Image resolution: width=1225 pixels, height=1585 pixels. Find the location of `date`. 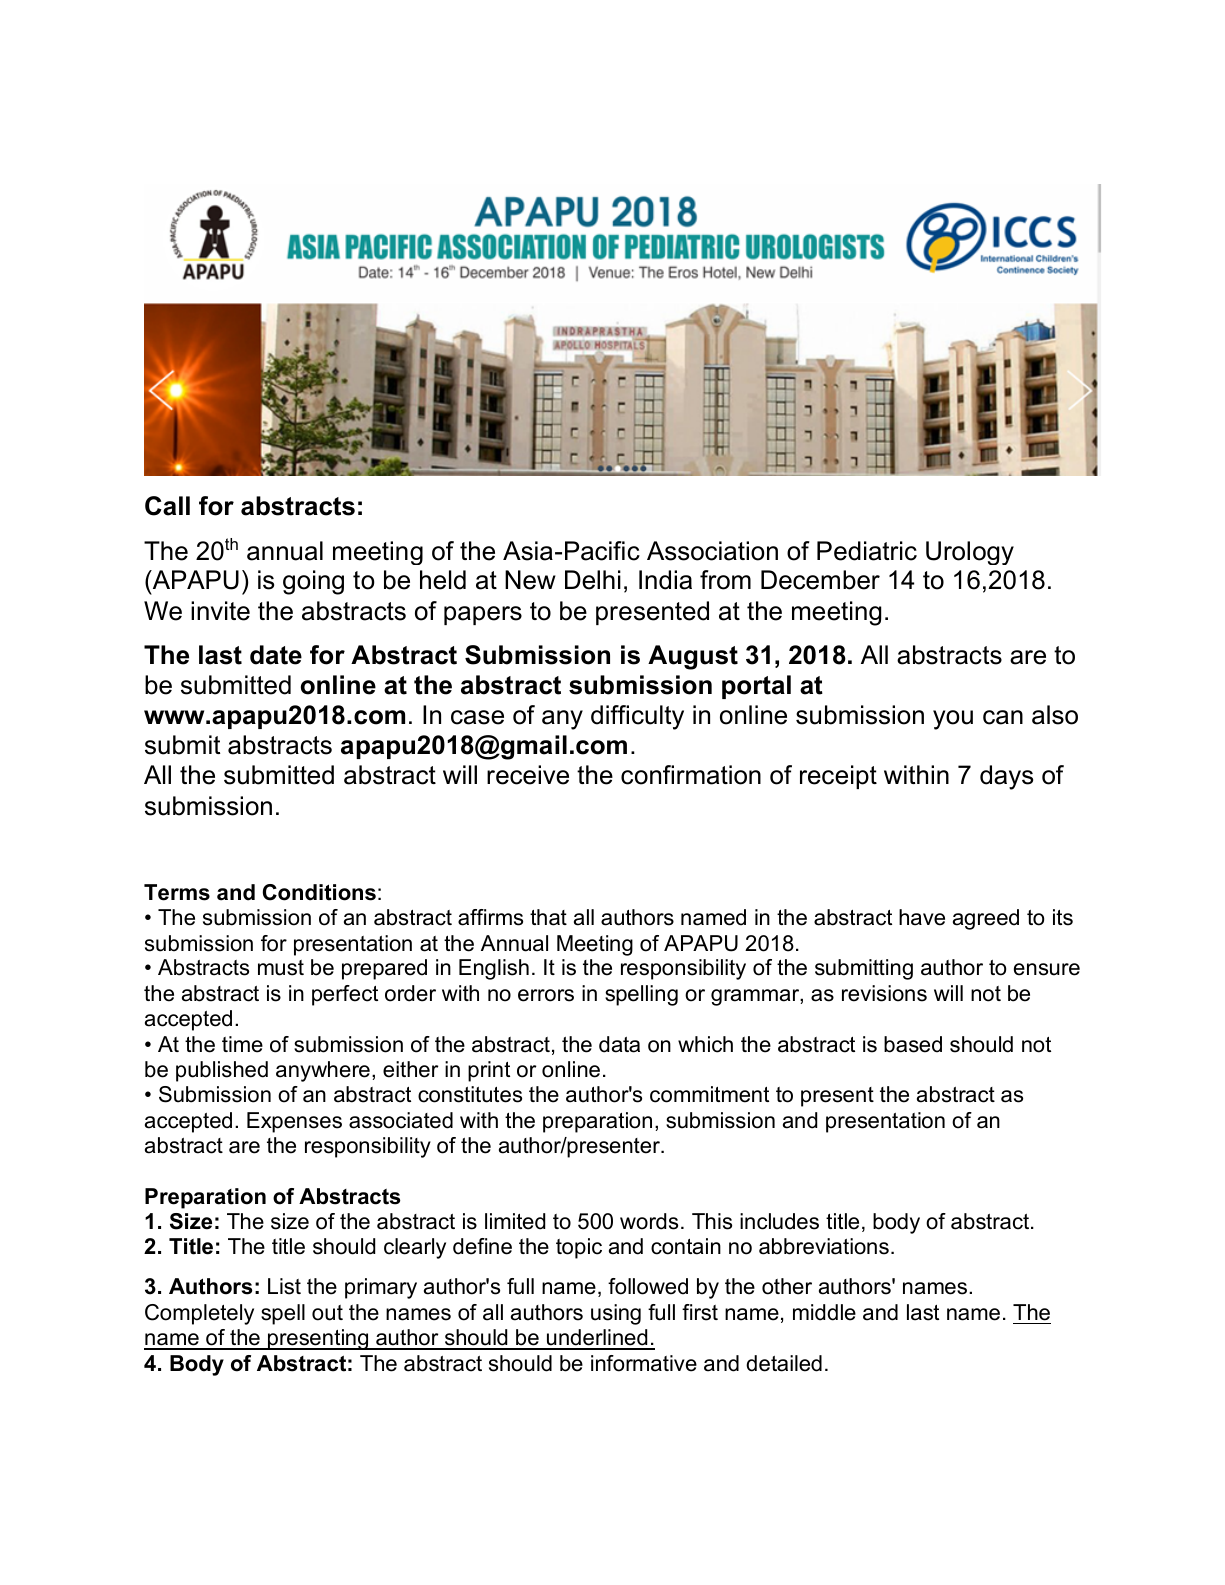

date is located at coordinates (276, 655).
